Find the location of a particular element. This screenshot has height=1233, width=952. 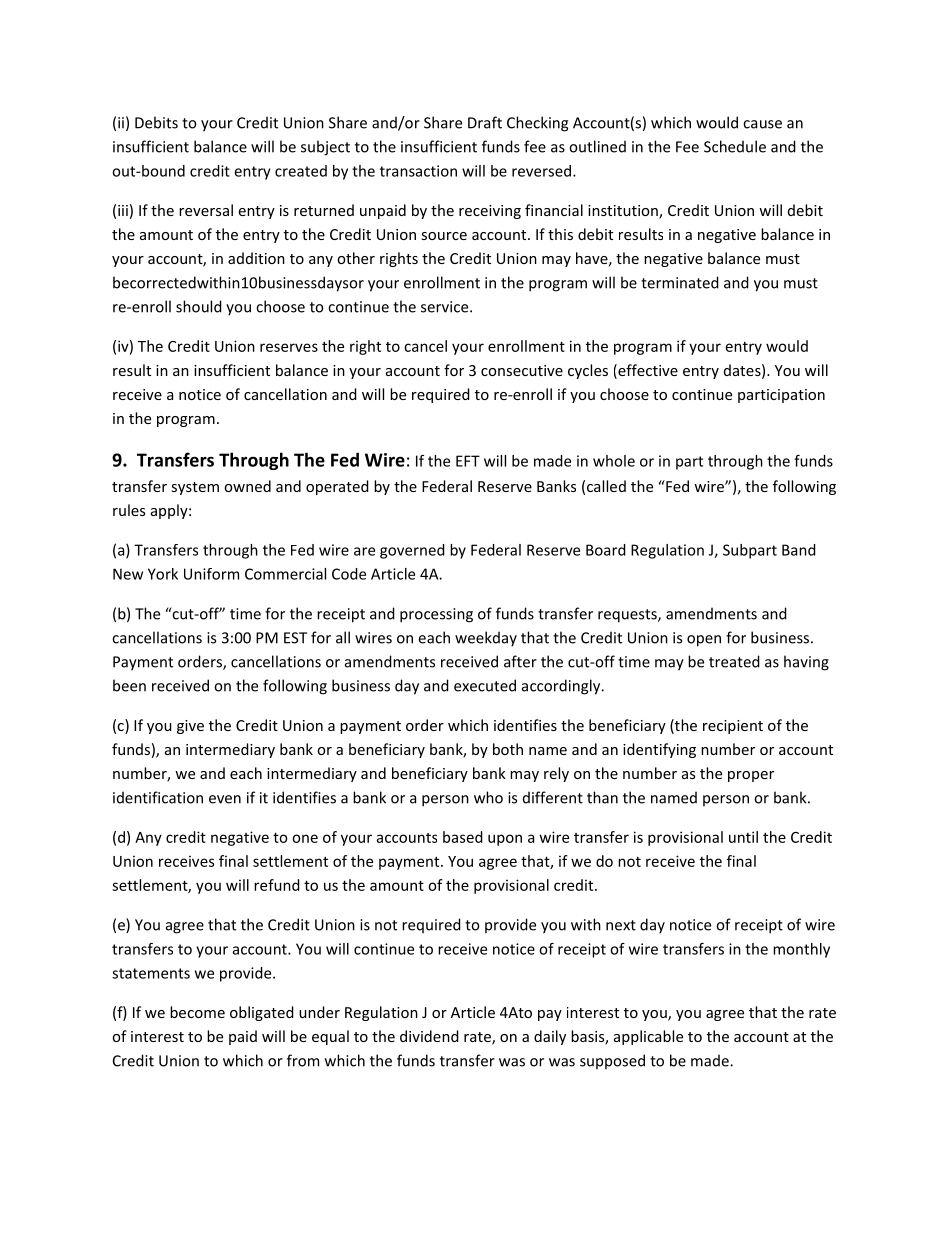

Schedule is located at coordinates (735, 146).
